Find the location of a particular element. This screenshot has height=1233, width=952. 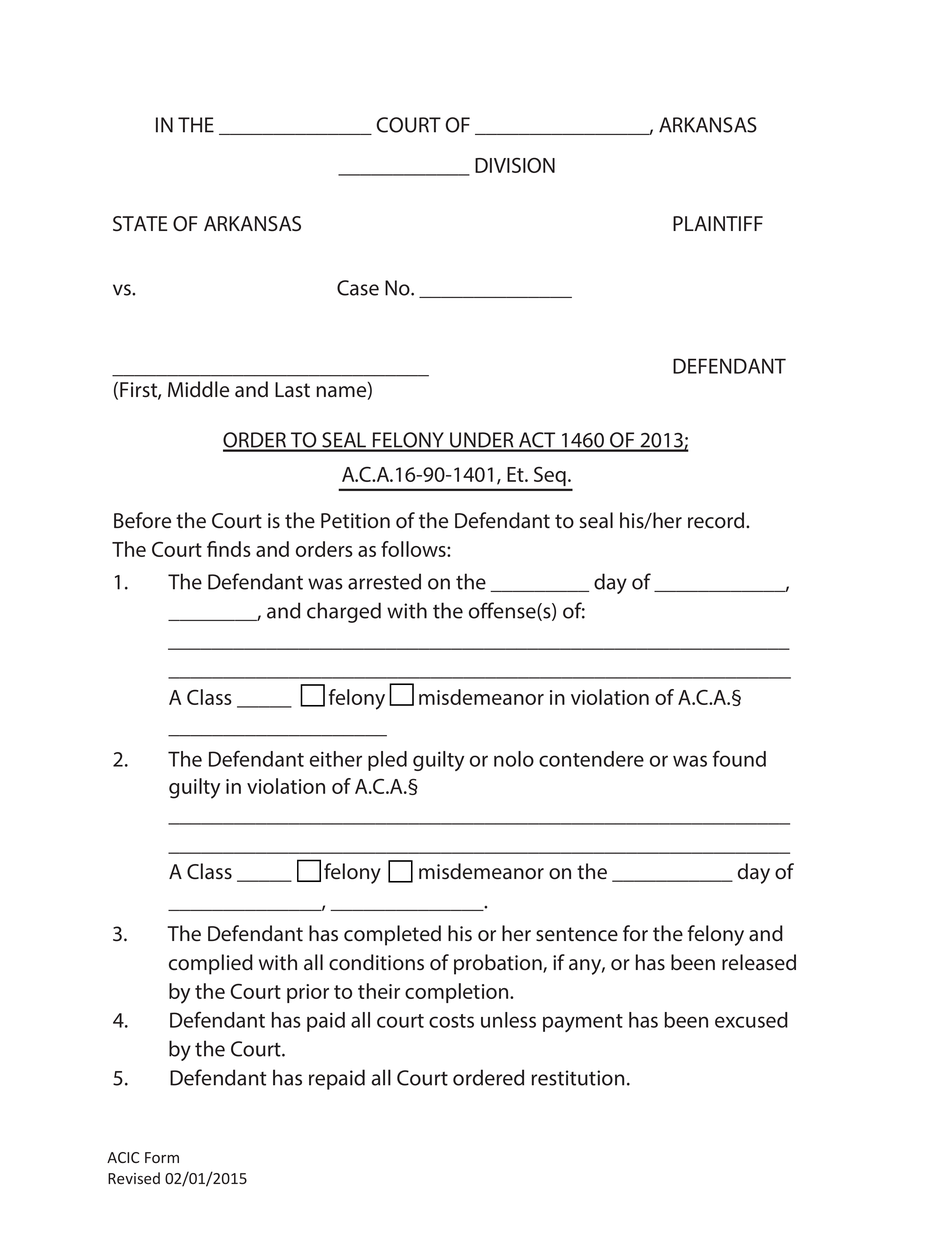

STATE is located at coordinates (140, 223).
